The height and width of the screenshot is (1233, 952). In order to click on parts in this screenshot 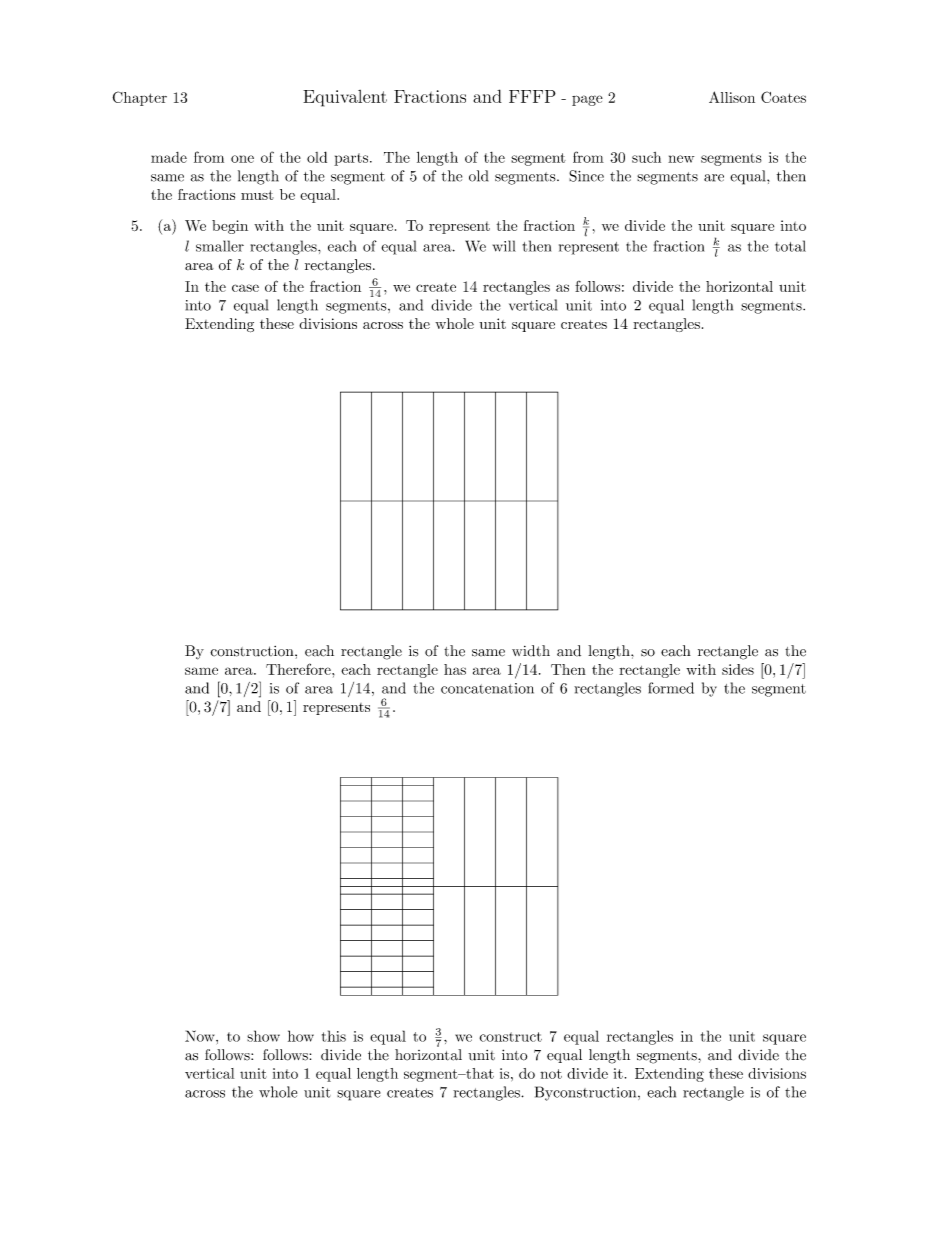, I will do `click(352, 159)`.
